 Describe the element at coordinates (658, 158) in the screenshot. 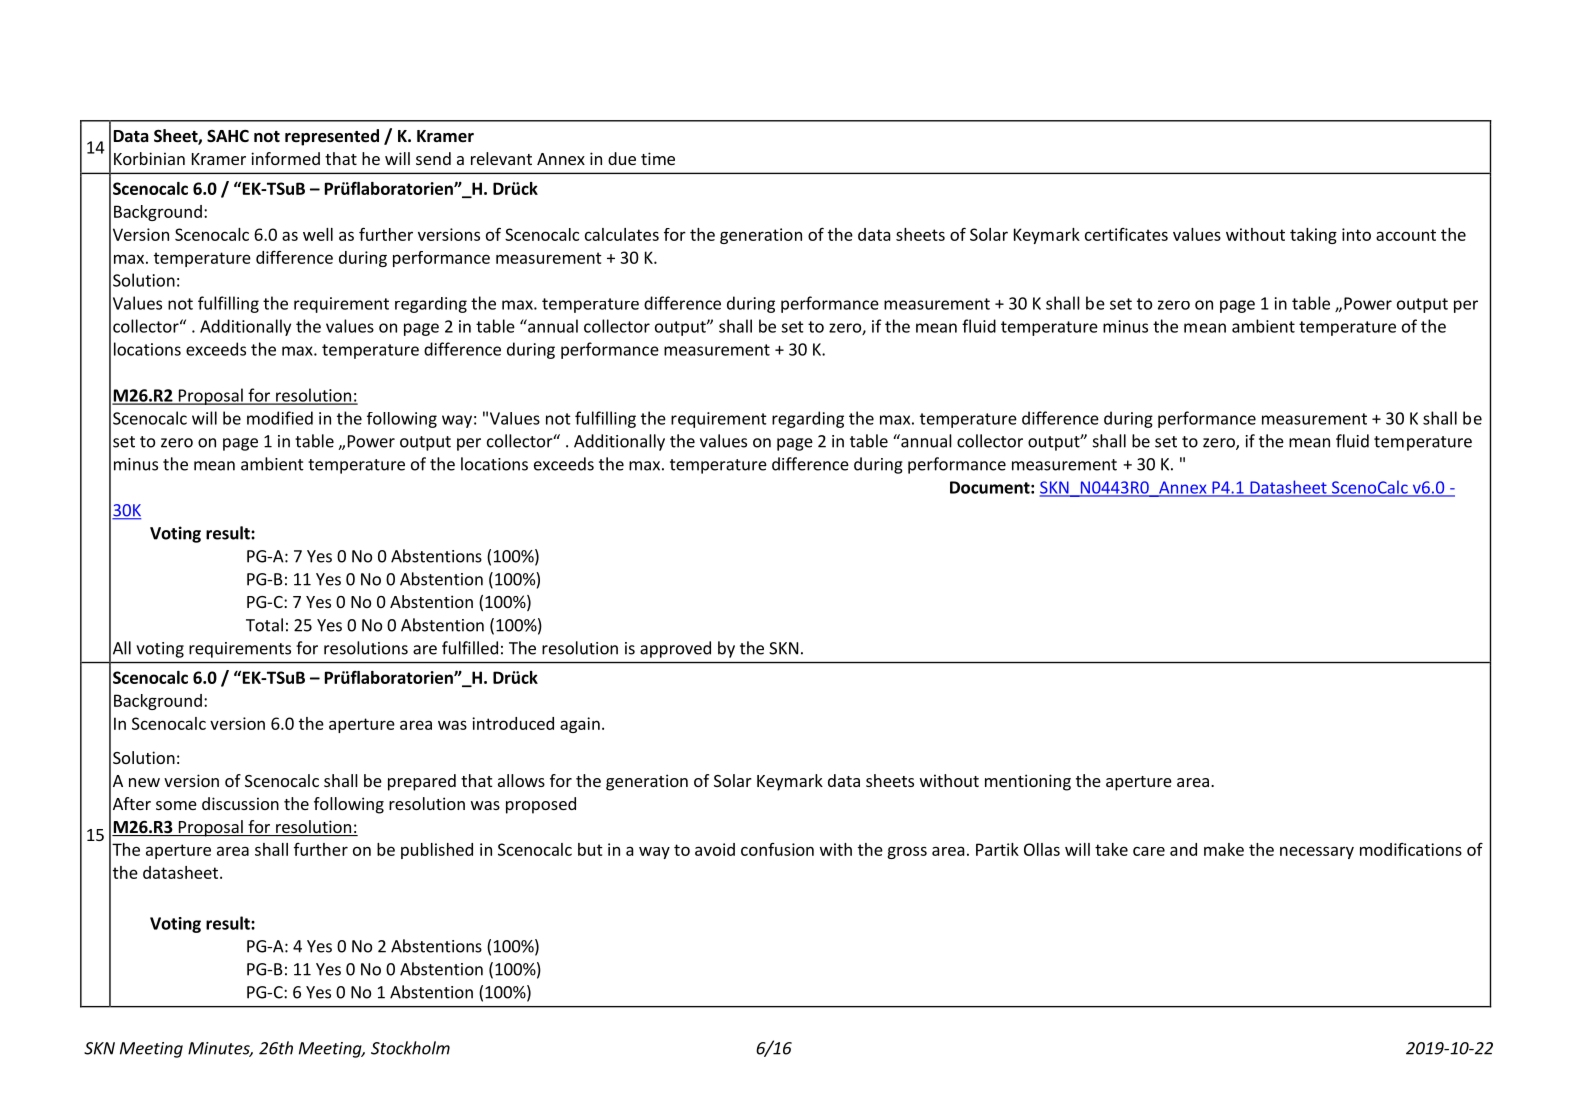

I see `time` at that location.
